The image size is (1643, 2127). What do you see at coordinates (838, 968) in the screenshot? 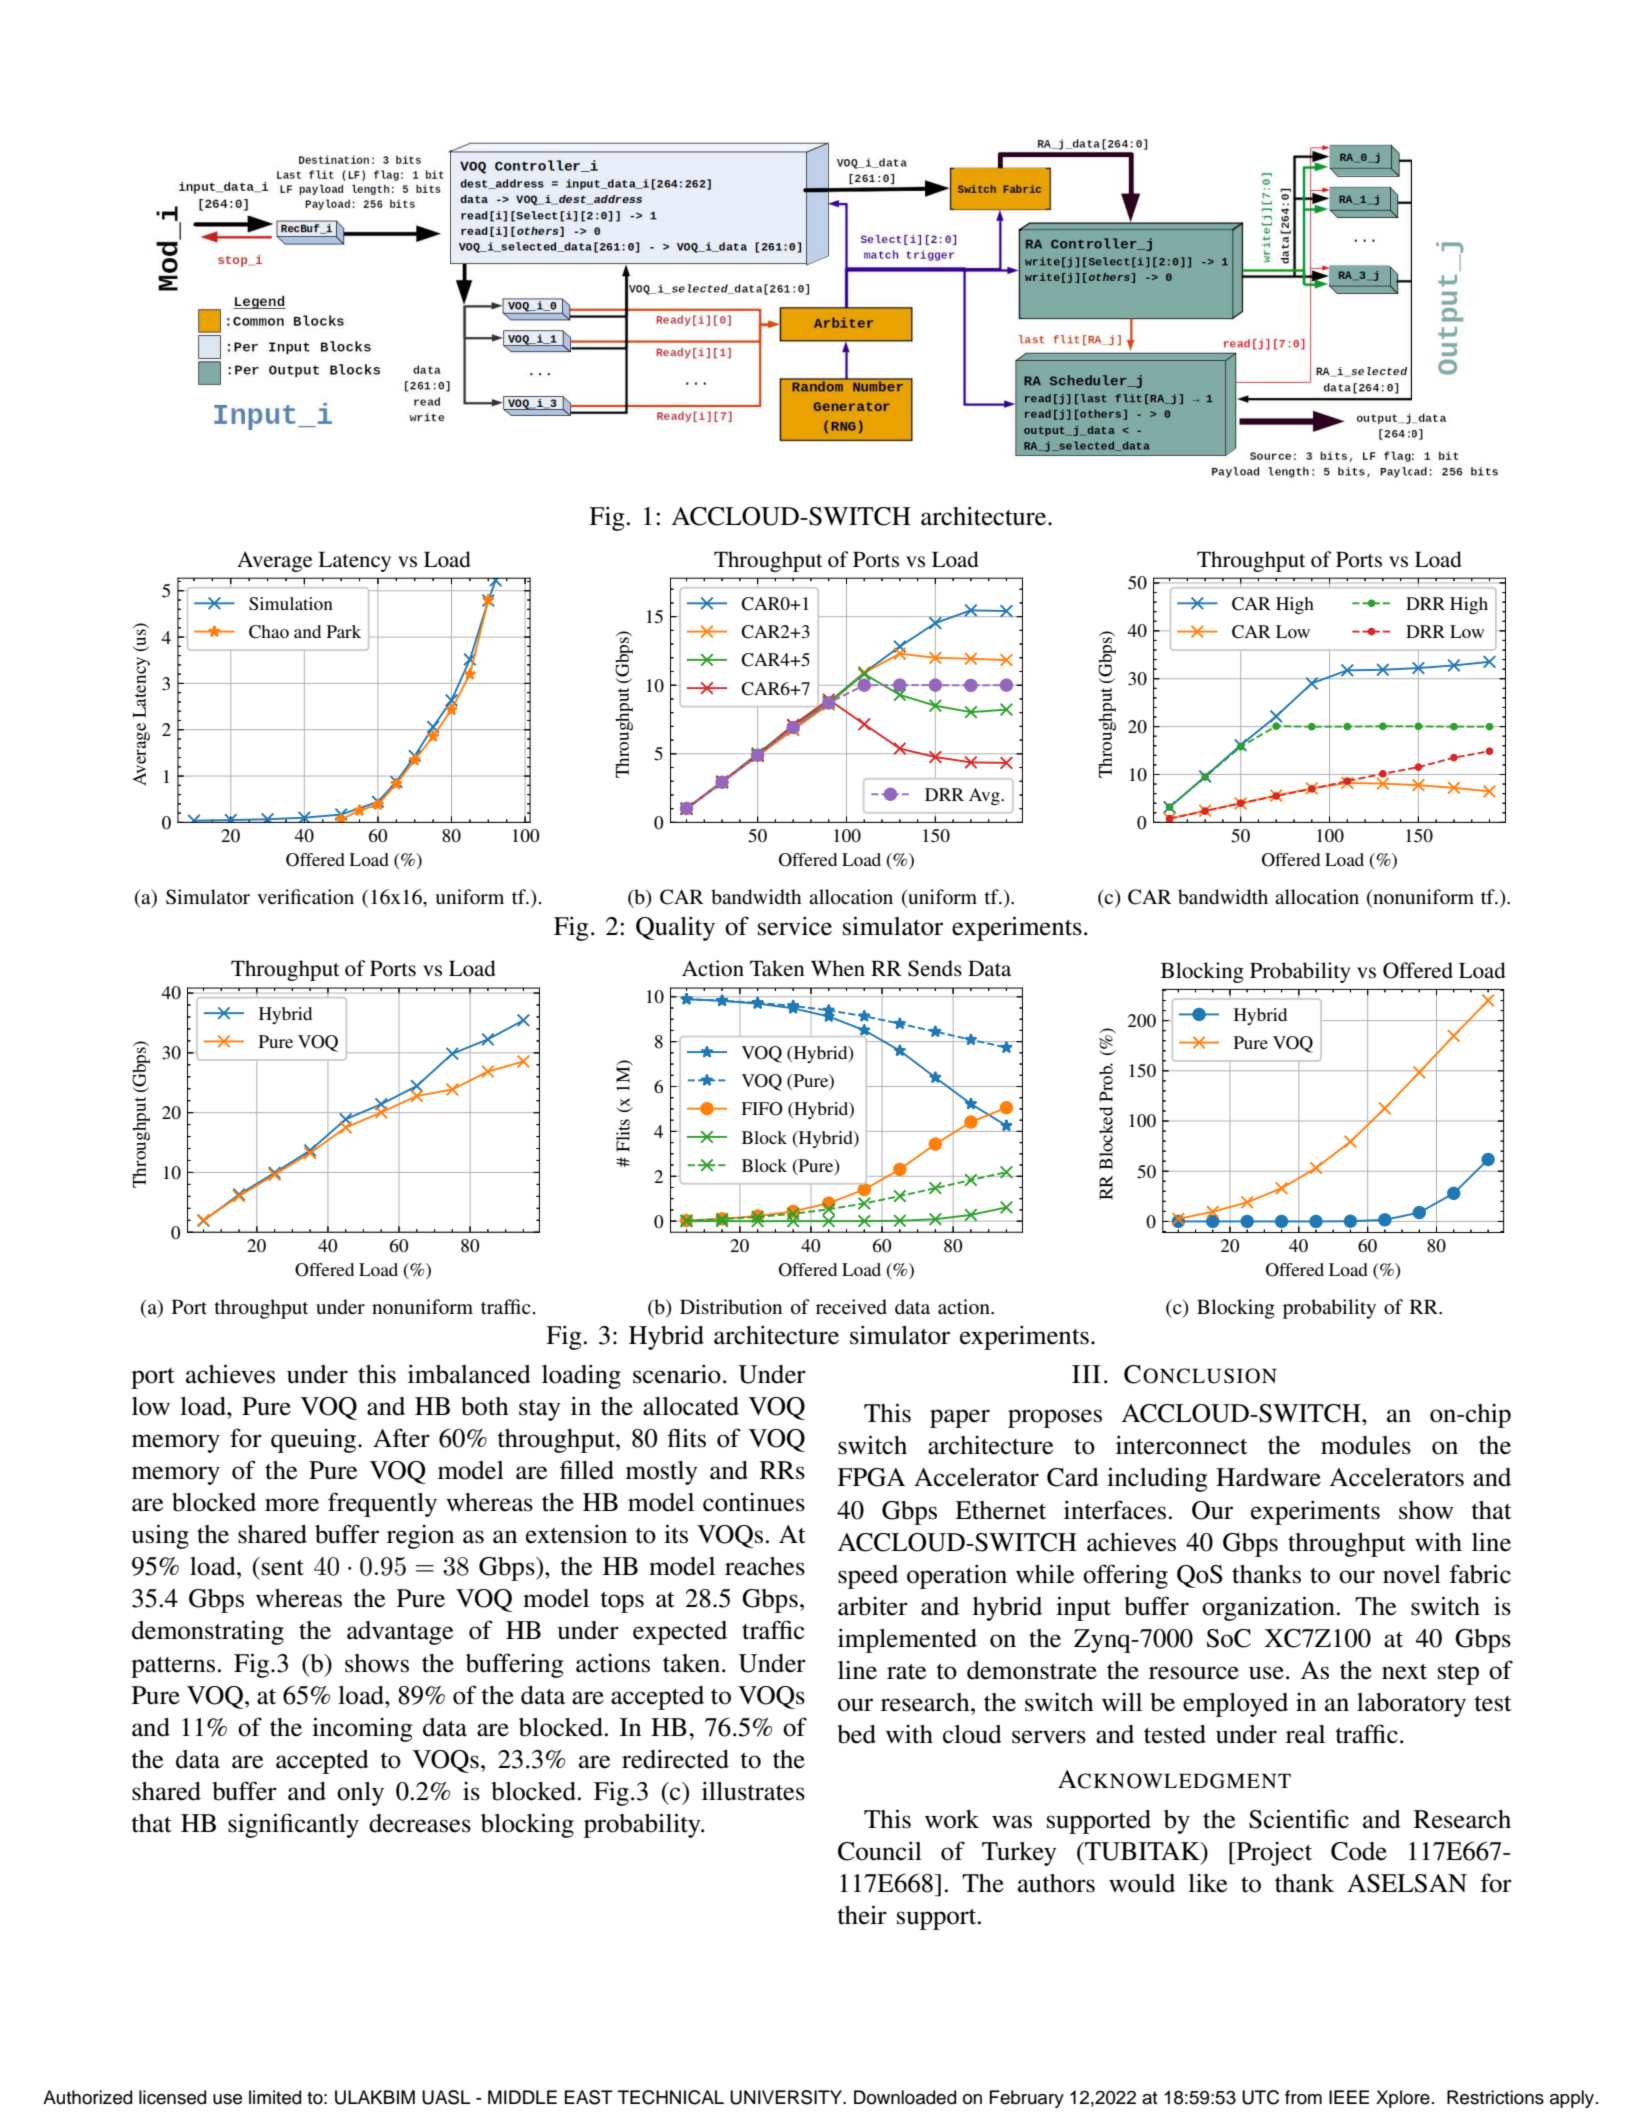
I see `When` at bounding box center [838, 968].
